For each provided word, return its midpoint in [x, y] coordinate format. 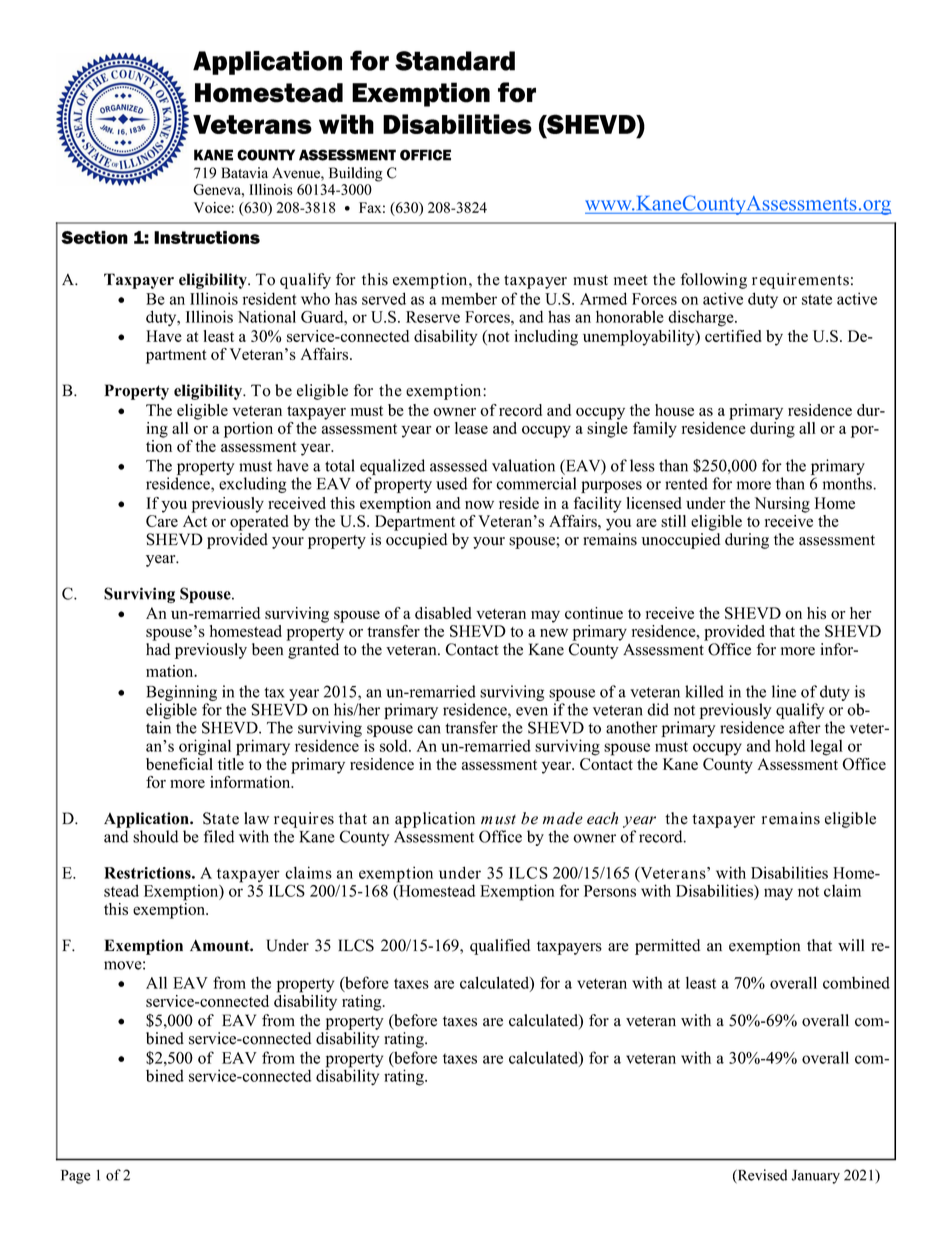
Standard [455, 61]
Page [76, 1177]
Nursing [782, 505]
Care [162, 521]
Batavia [244, 172]
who [315, 298]
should [156, 836]
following [714, 281]
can [429, 729]
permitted [668, 947]
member [469, 298]
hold [790, 745]
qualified [500, 947]
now [479, 505]
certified [733, 336]
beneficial [179, 762]
